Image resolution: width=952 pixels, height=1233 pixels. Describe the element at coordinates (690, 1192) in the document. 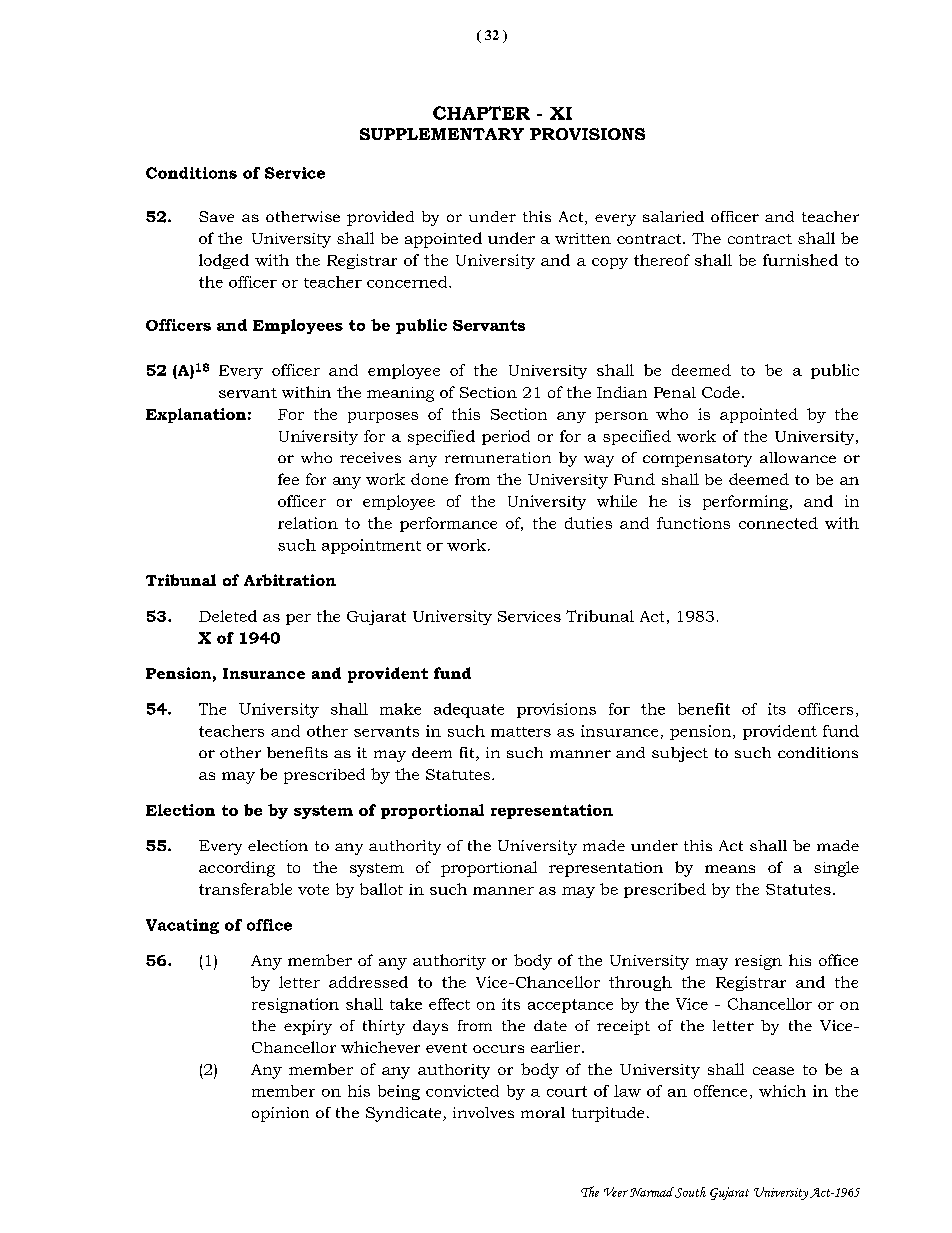

I see `South` at that location.
